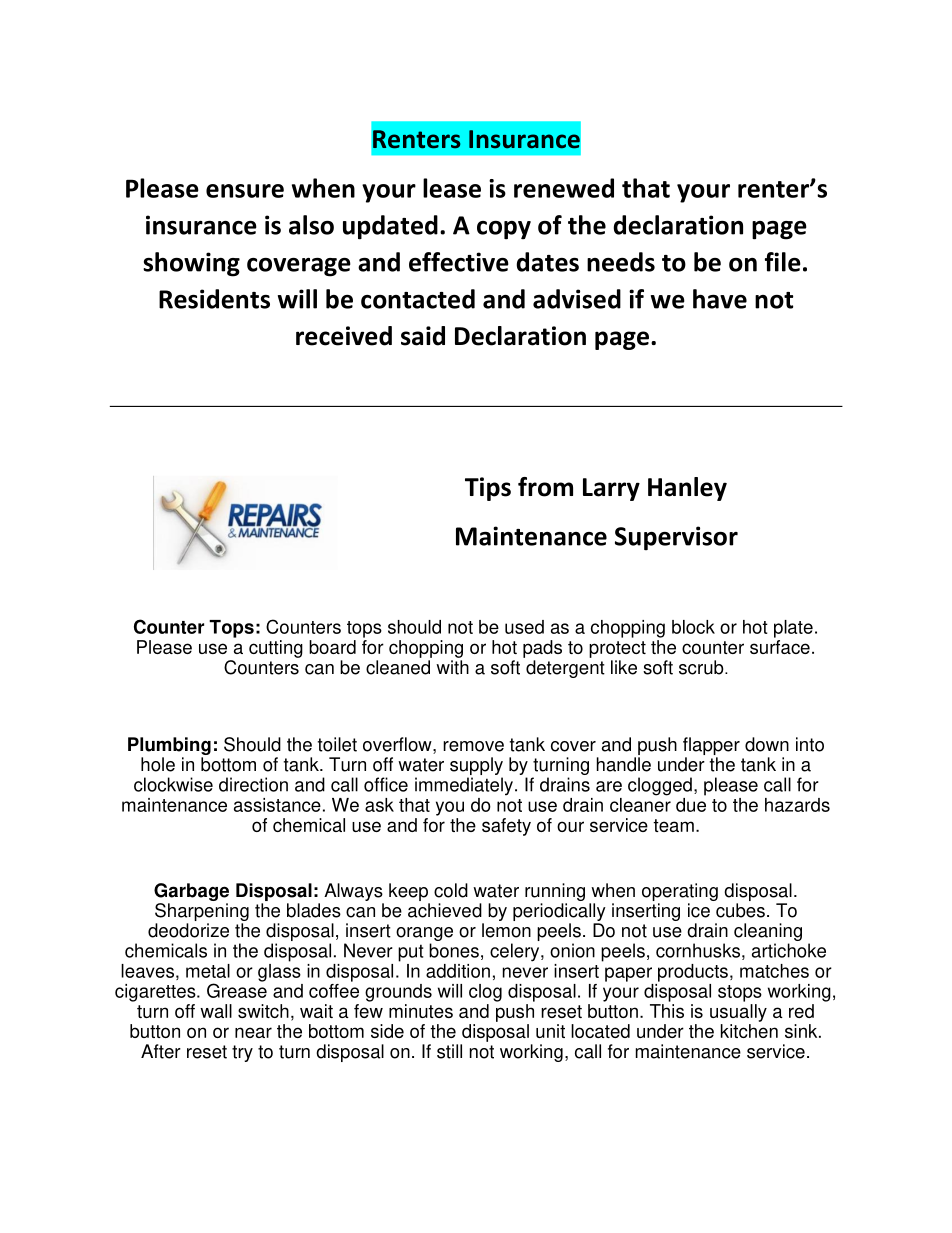 This screenshot has width=952, height=1233. Describe the element at coordinates (504, 230) in the screenshot. I see `copy` at that location.
